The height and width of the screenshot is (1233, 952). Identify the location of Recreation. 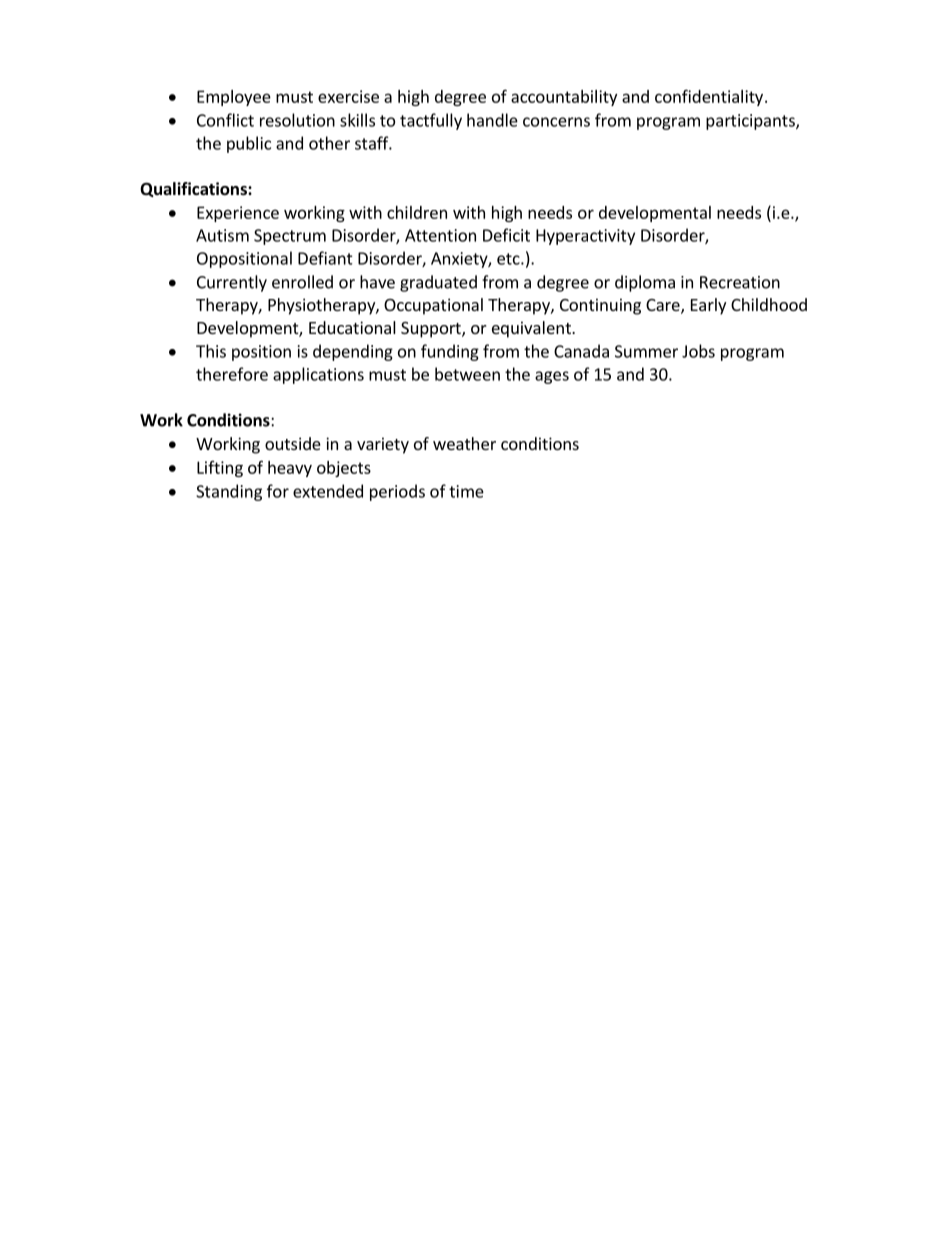
(740, 282).
